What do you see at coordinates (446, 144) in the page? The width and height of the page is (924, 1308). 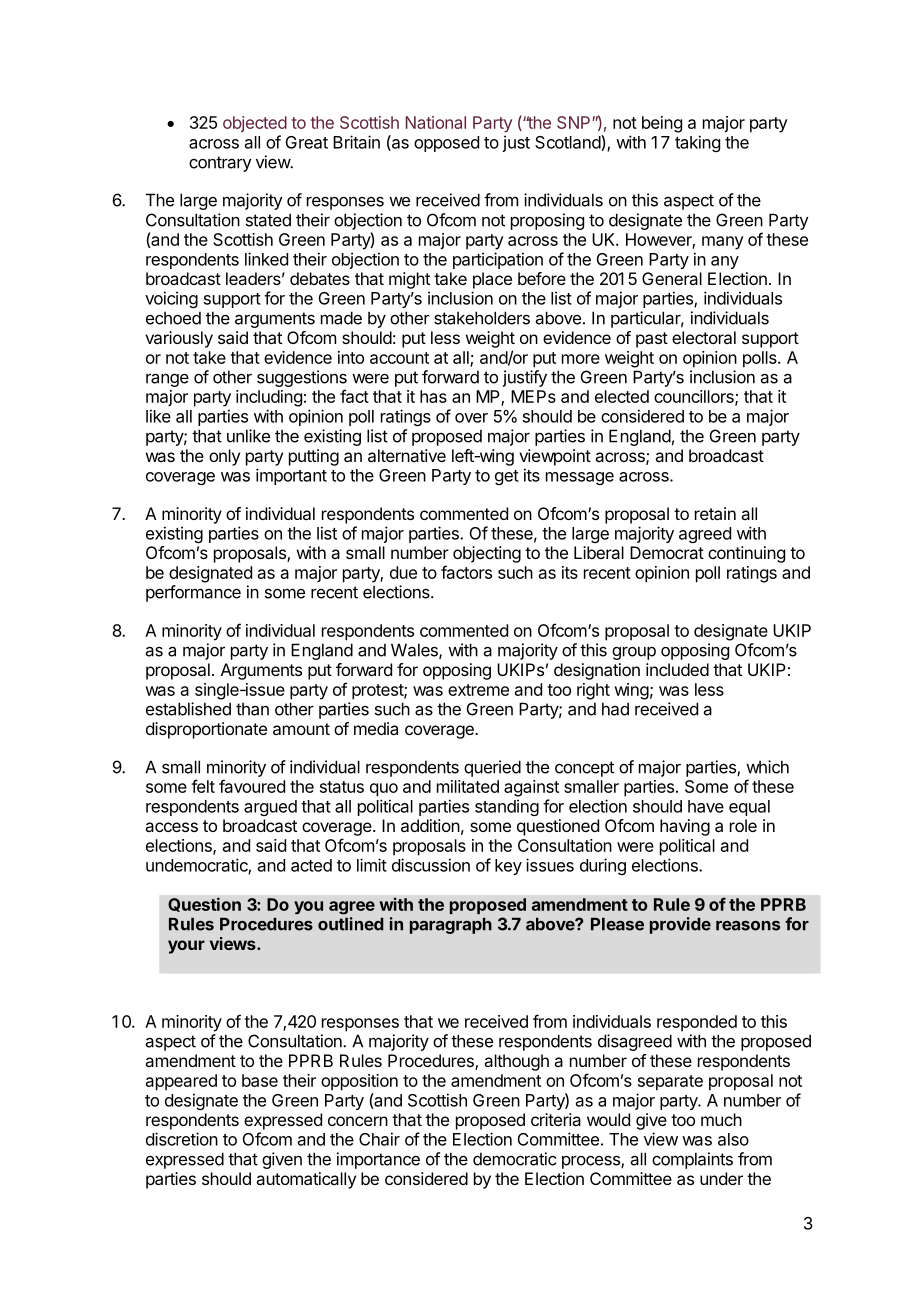 I see `opposed` at bounding box center [446, 144].
